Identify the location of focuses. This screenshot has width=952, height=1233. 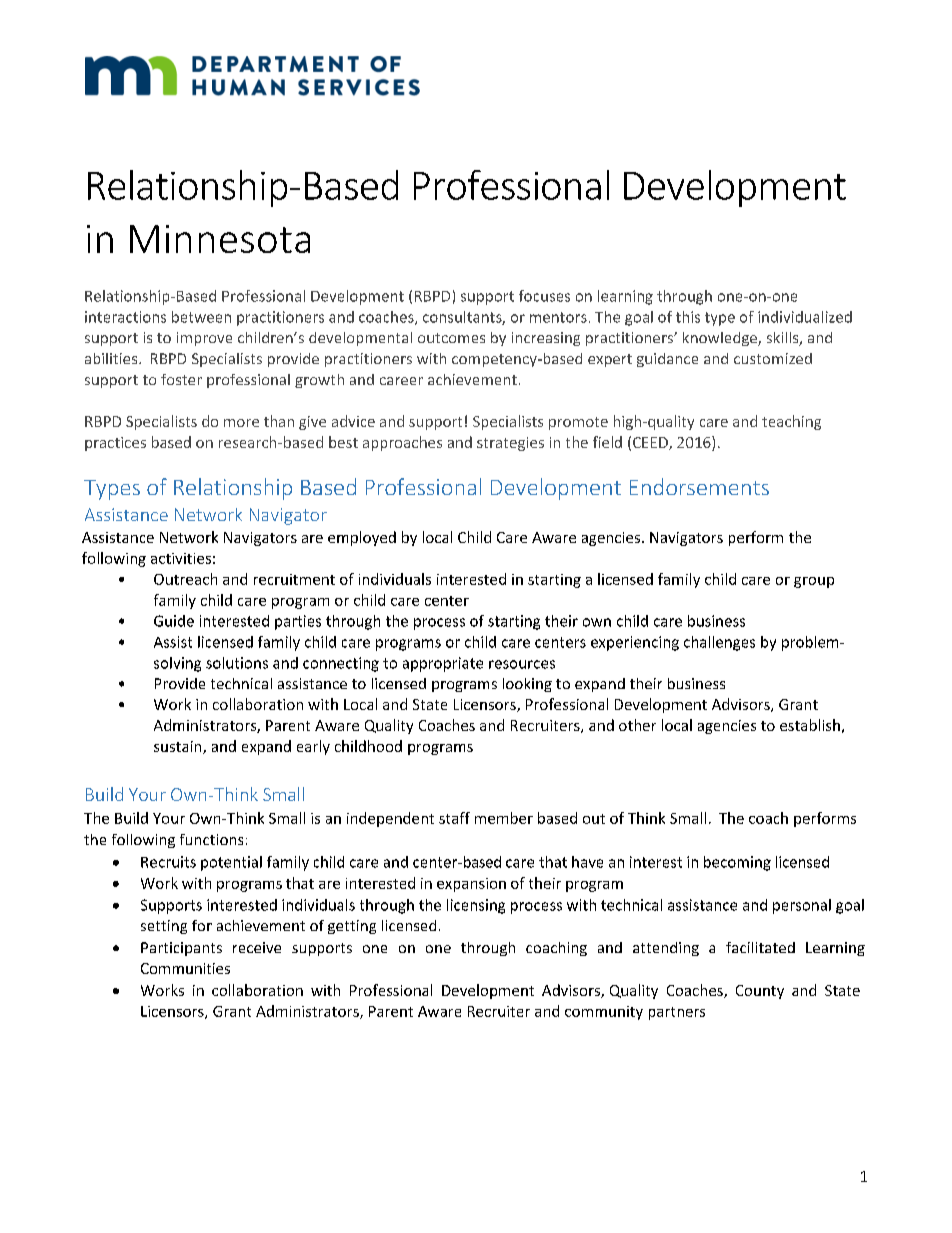
(544, 296).
